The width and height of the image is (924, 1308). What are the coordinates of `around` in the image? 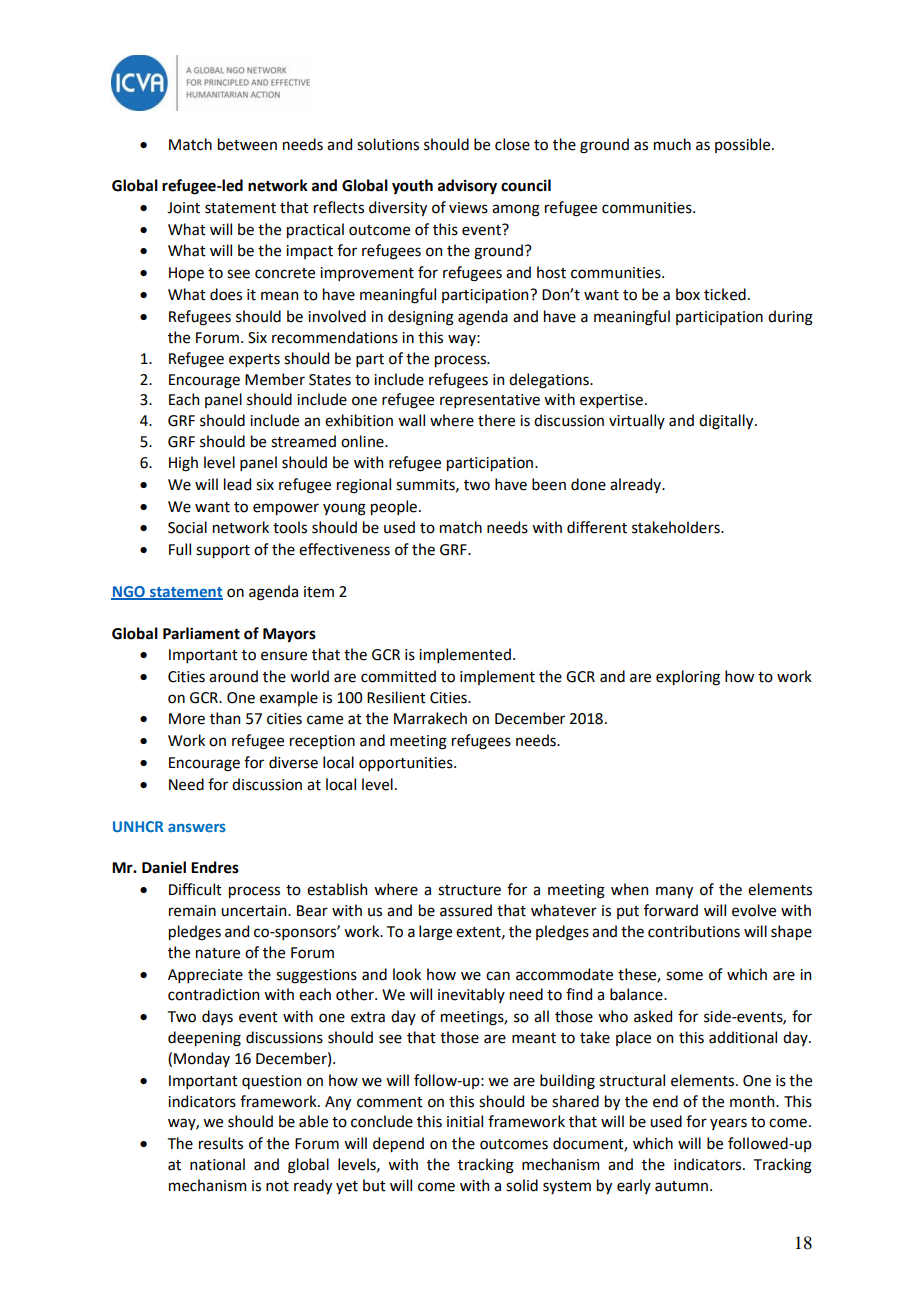 It's located at (233, 676).
